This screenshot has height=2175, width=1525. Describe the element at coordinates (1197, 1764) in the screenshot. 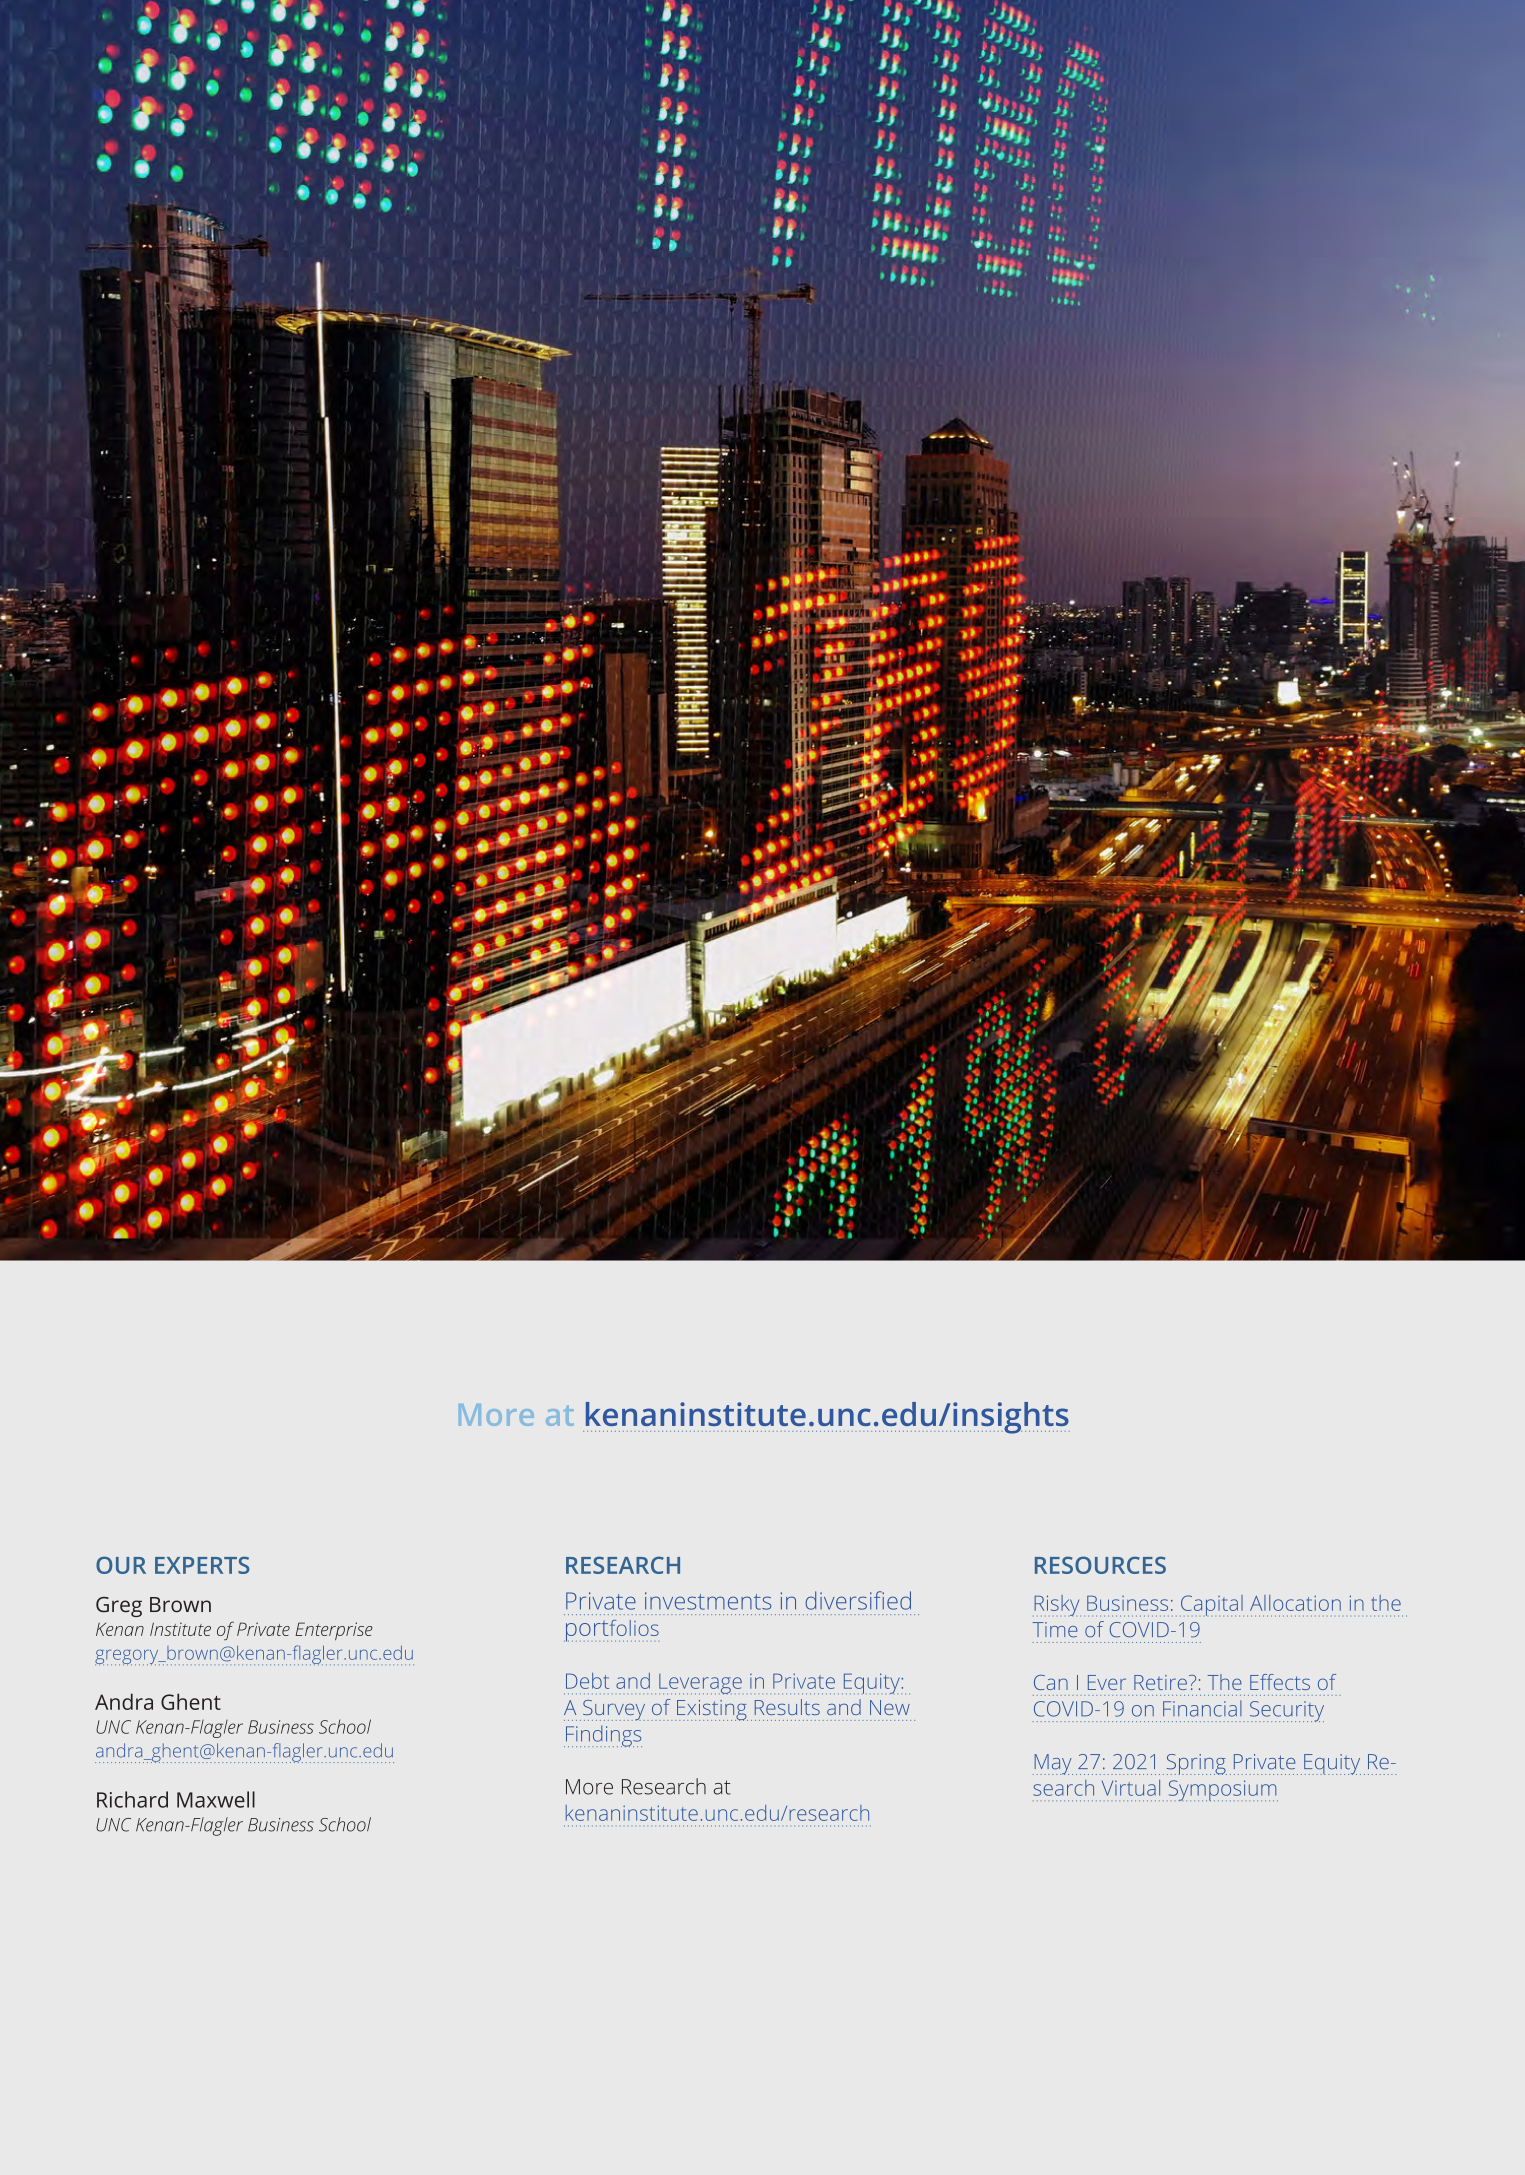

I see `Spring` at that location.
